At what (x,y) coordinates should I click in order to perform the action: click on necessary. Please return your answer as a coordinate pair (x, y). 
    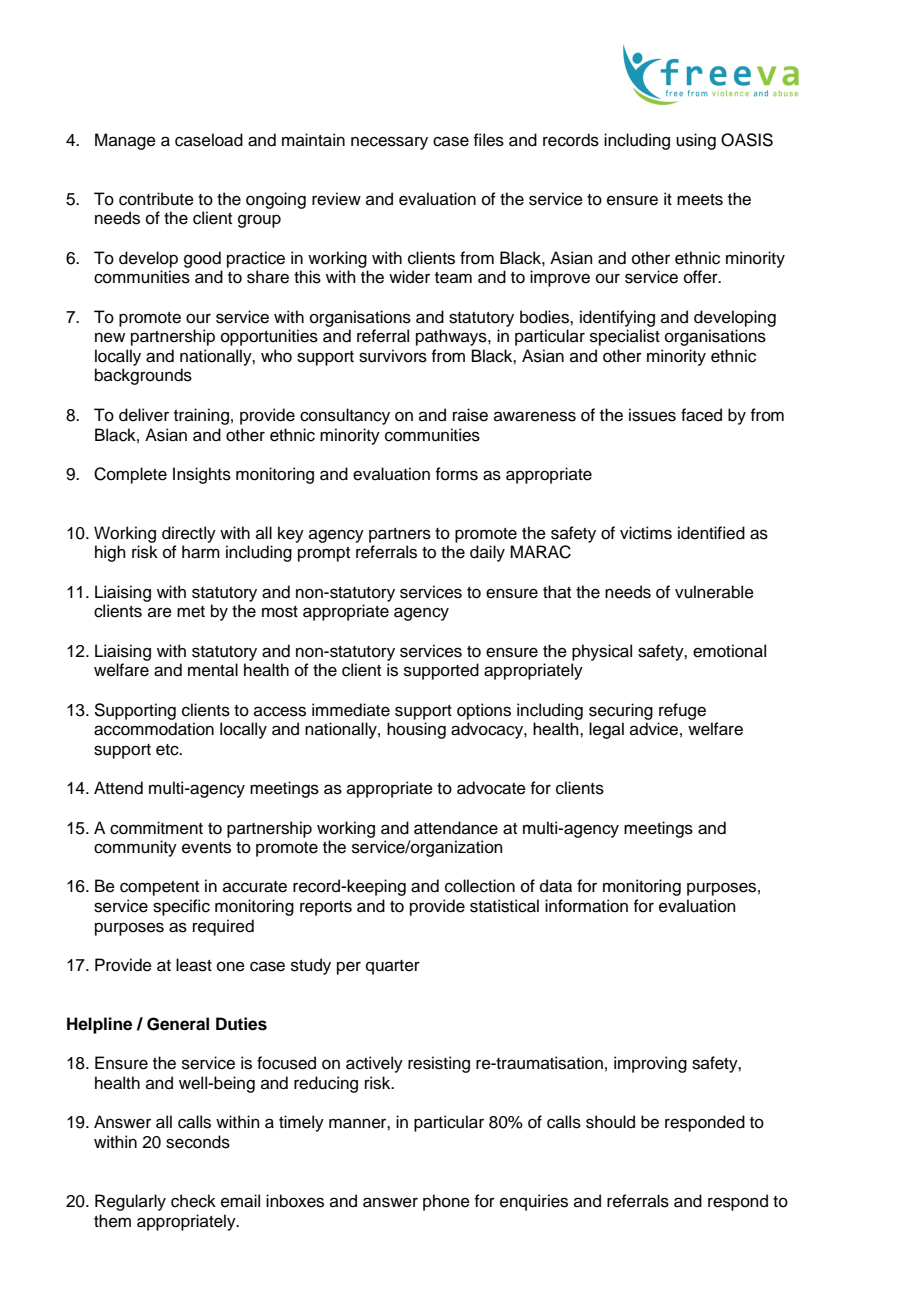
    Looking at the image, I should click on (389, 143).
